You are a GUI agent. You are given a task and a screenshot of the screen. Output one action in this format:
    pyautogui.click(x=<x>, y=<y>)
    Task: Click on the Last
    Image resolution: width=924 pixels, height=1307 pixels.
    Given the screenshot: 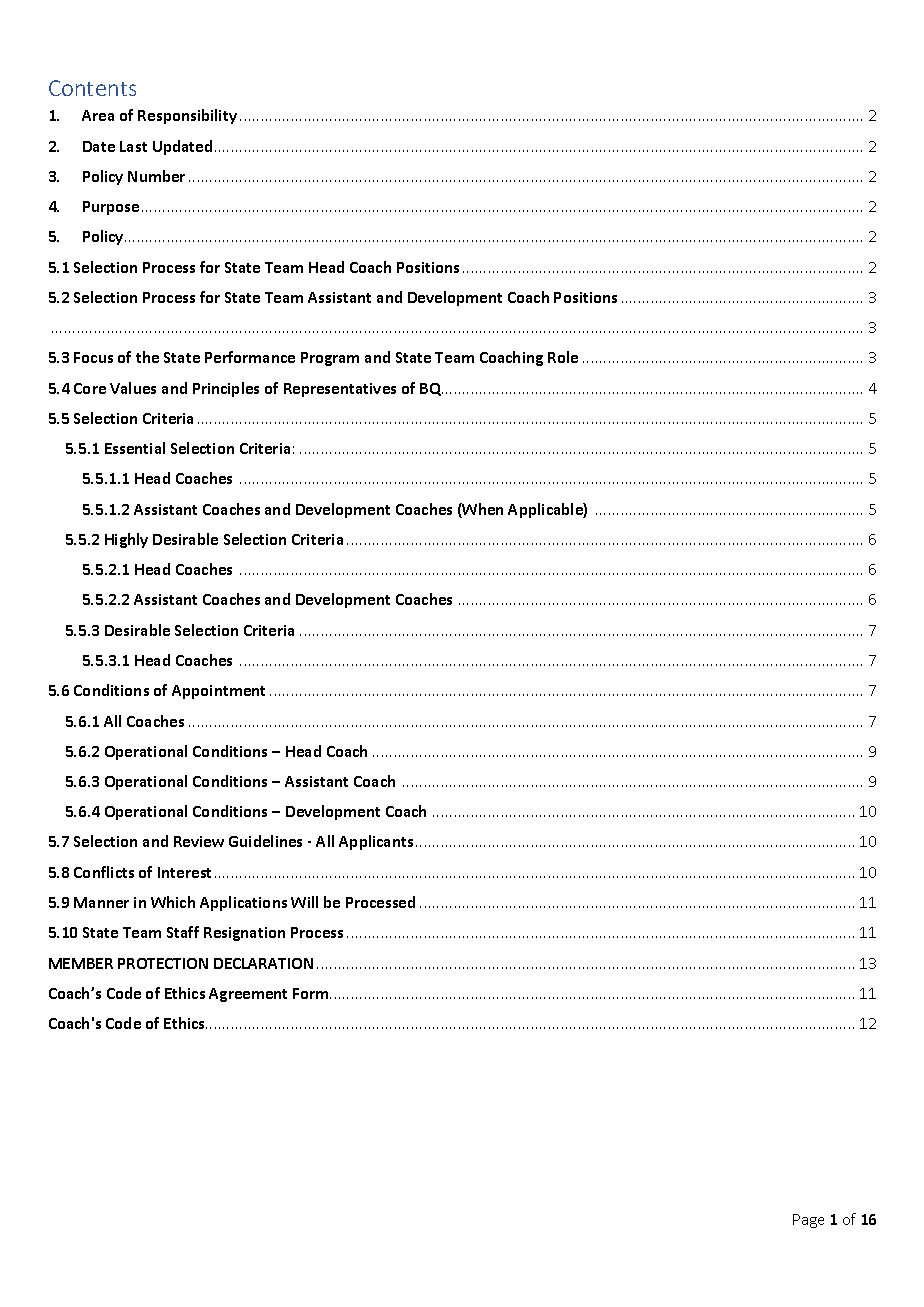 What is the action you would take?
    pyautogui.click(x=133, y=146)
